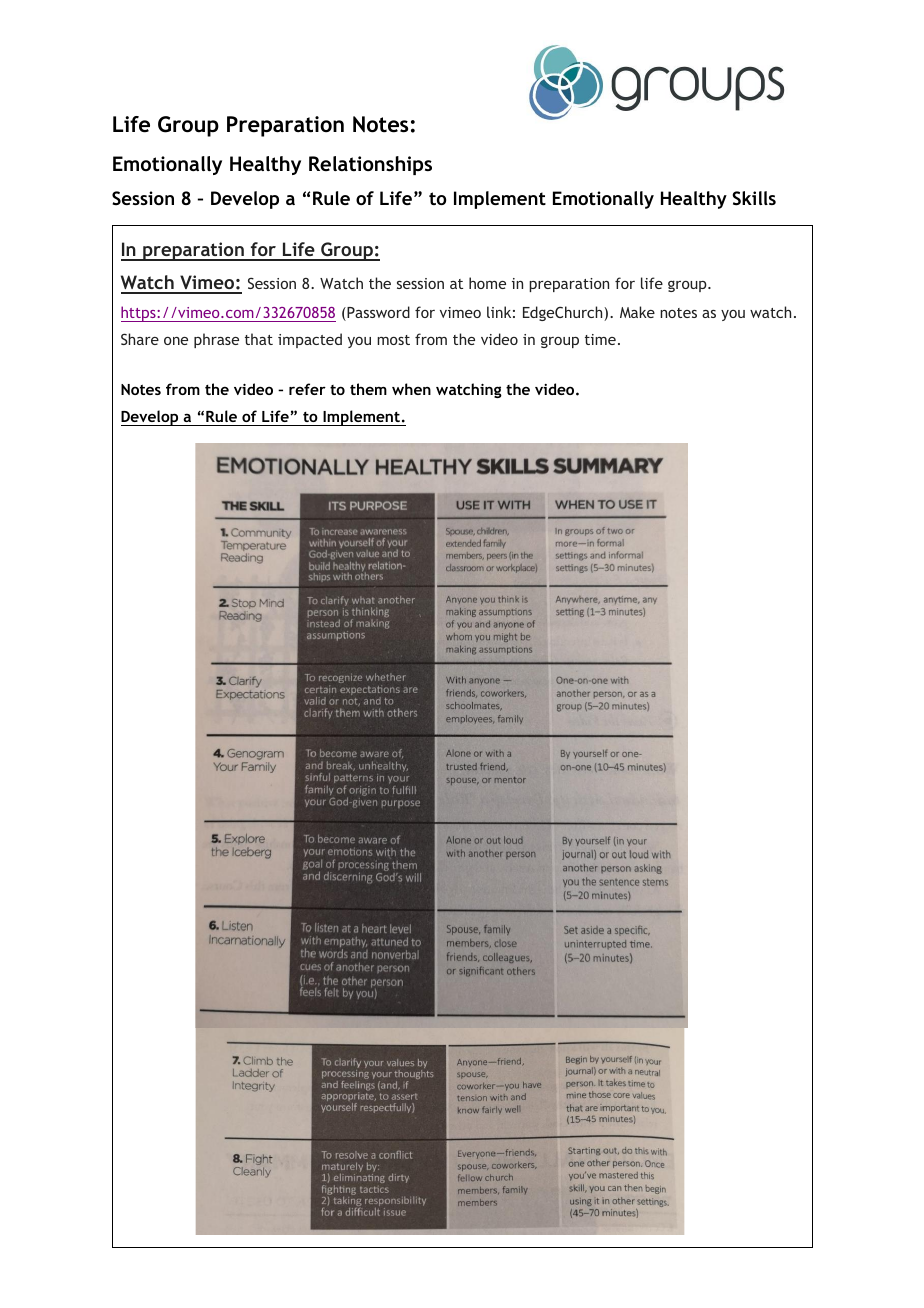 This document has width=924, height=1308. What do you see at coordinates (370, 165) in the document?
I see `Relationships` at bounding box center [370, 165].
